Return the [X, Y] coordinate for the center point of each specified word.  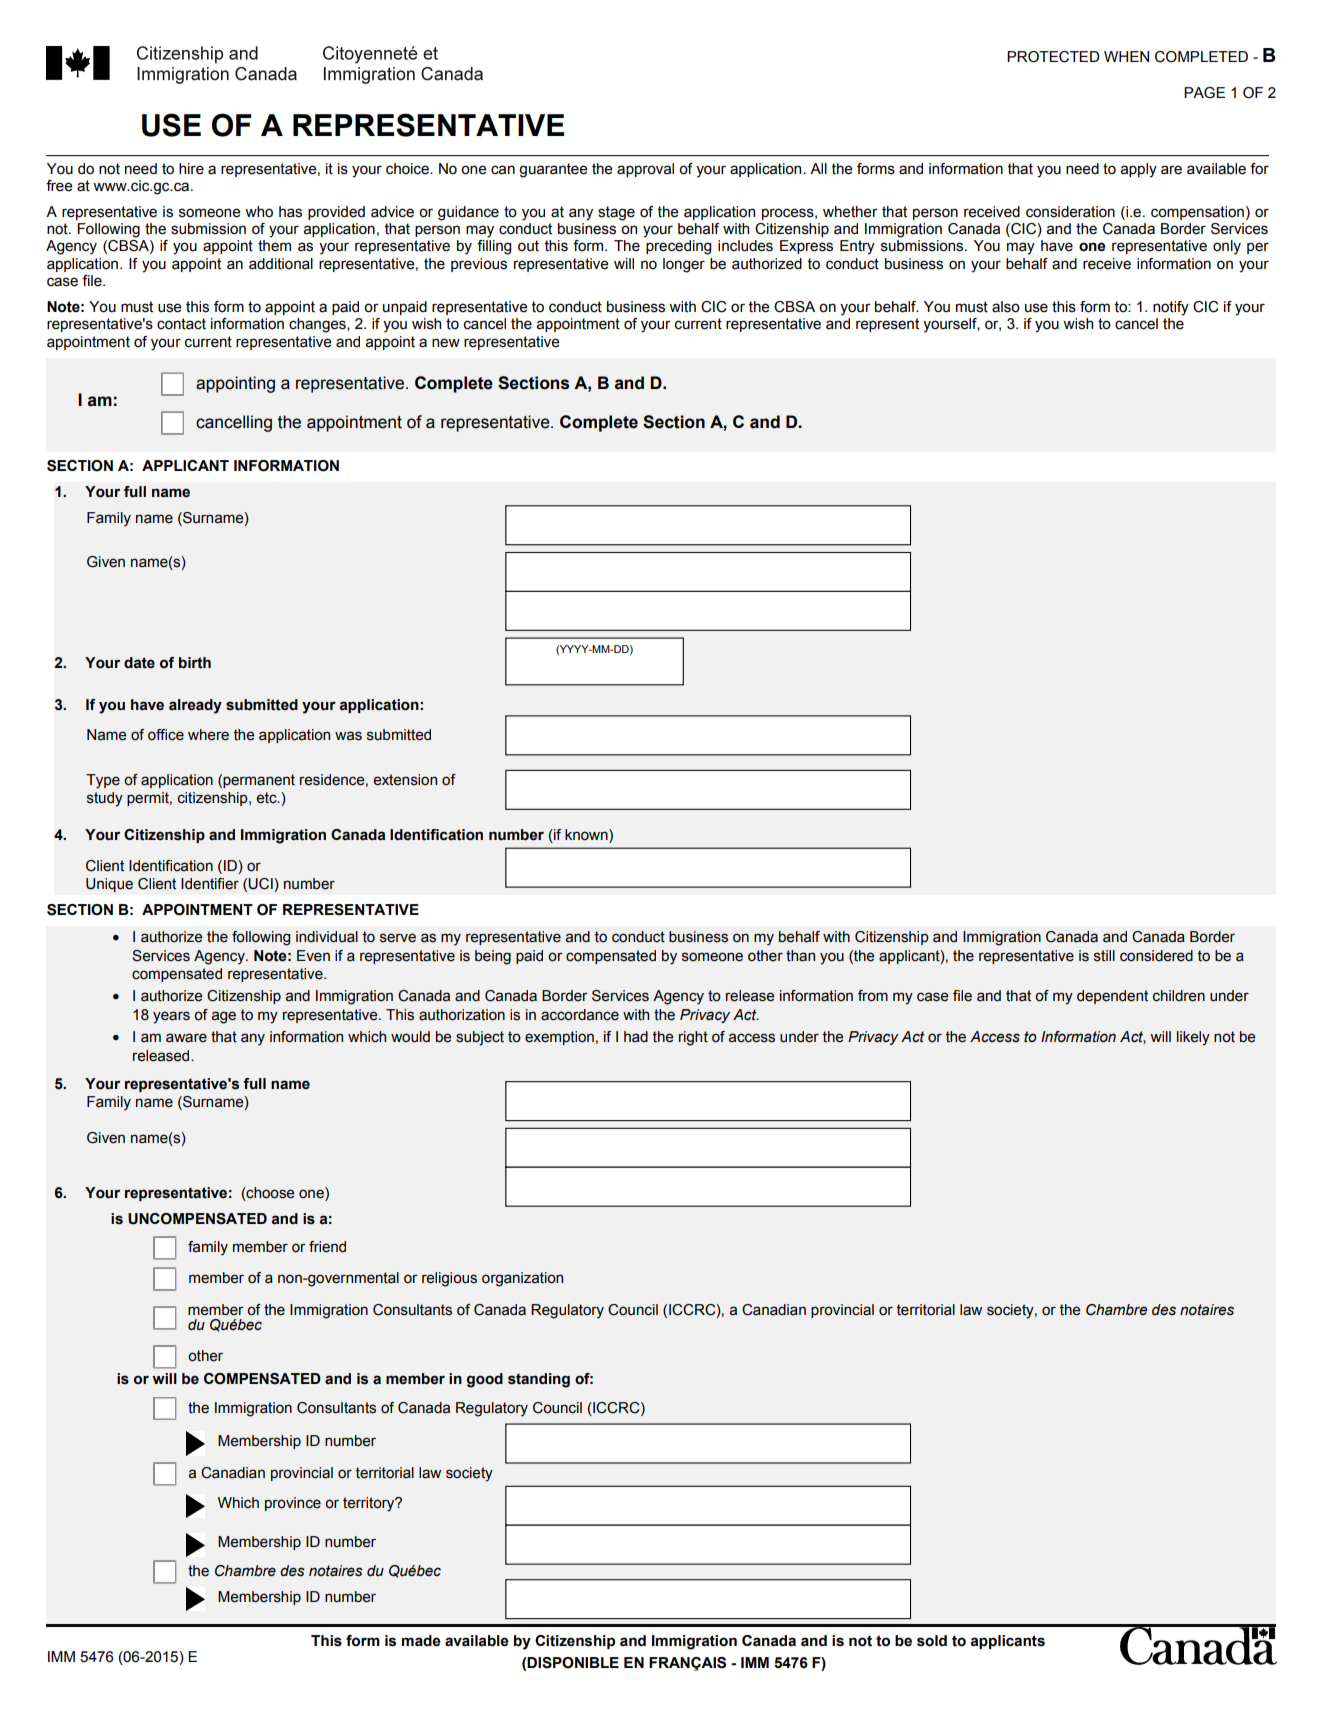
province [293, 1504]
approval [645, 170]
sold [932, 1641]
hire [191, 169]
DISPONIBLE [573, 1663]
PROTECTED [1053, 57]
